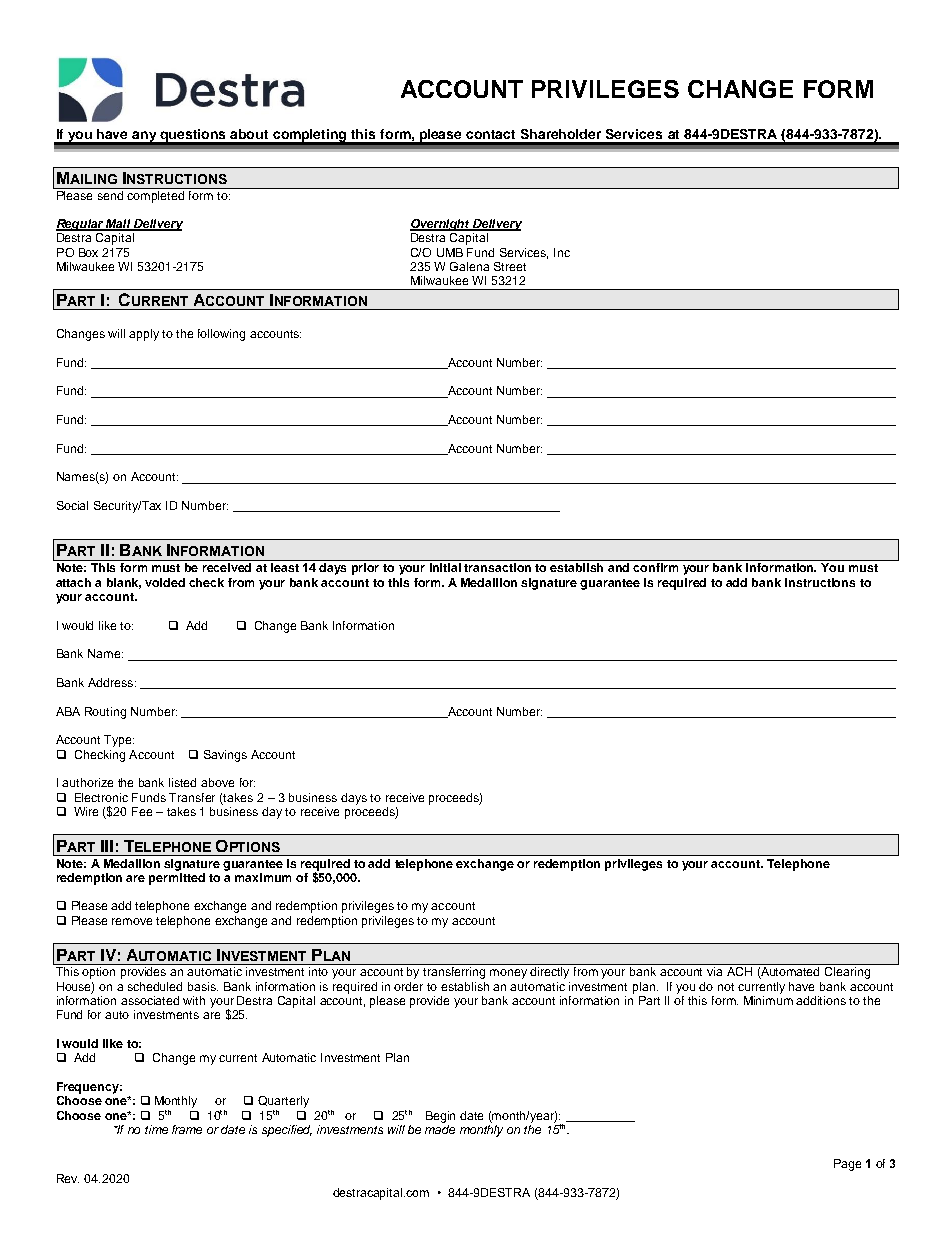 The image size is (952, 1233). I want to click on Address, so click(112, 682).
